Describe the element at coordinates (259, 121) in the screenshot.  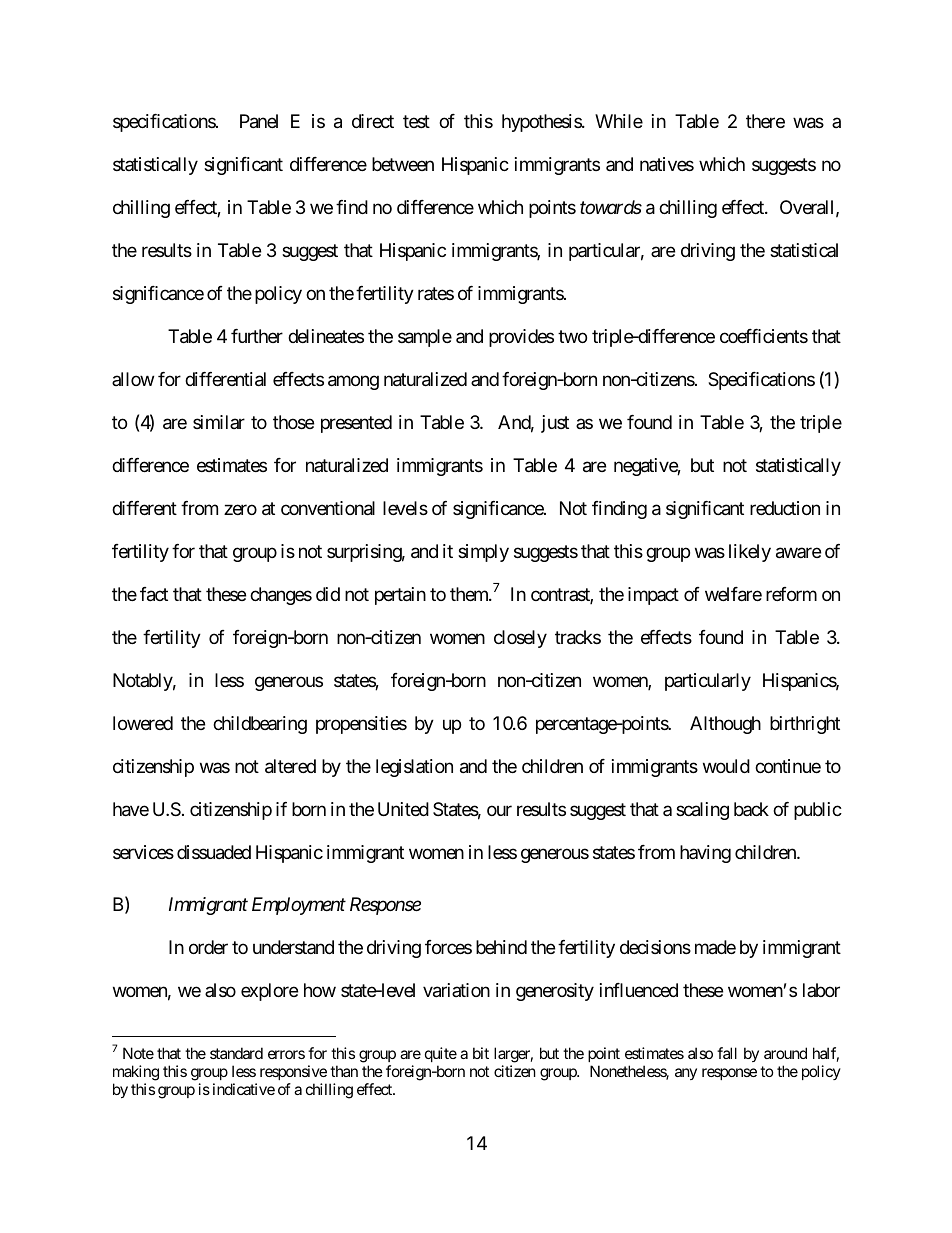
I see `Panel` at that location.
